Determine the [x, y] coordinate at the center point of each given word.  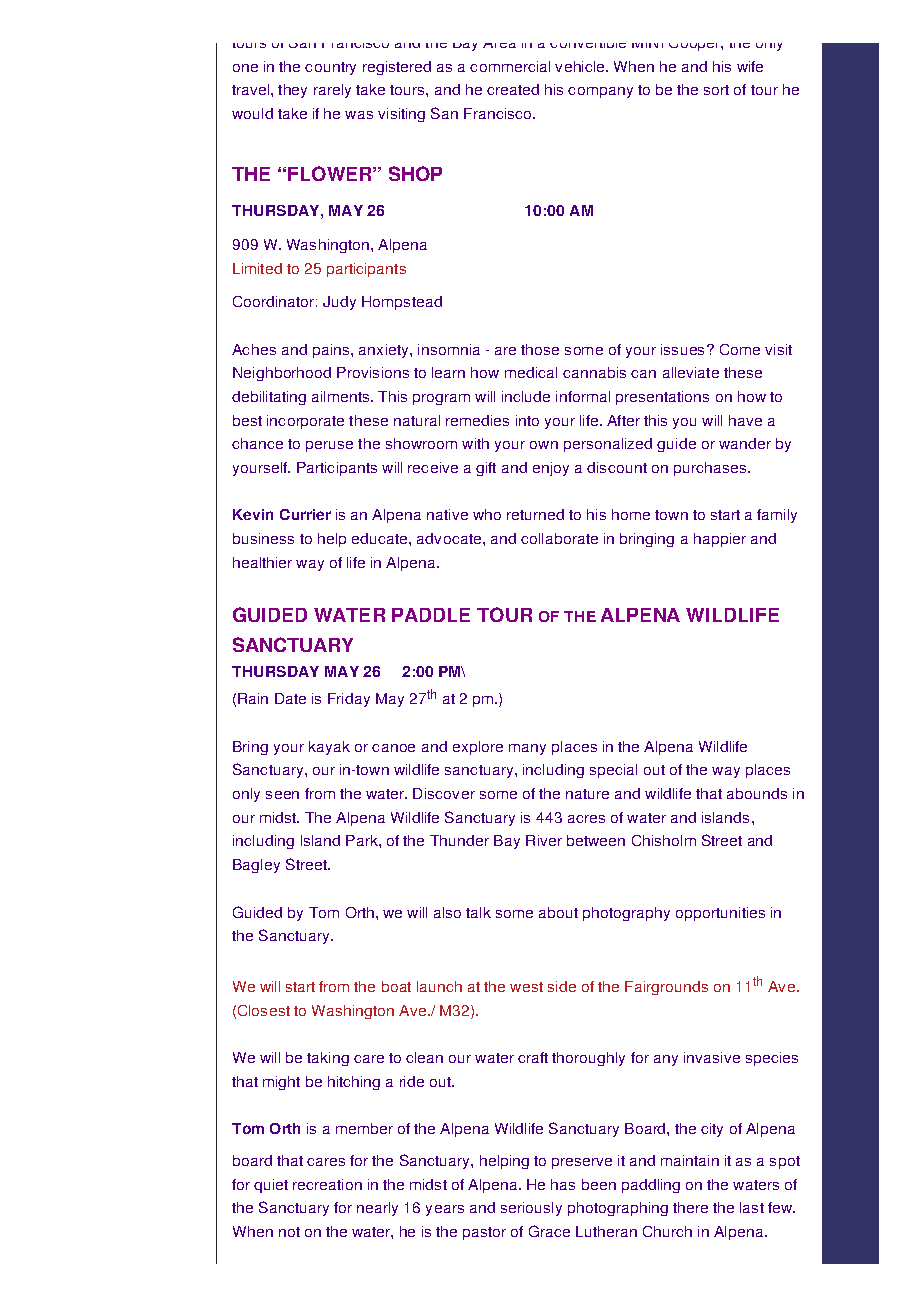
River [544, 840]
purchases [711, 469]
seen [282, 795]
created [513, 89]
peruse [329, 446]
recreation [327, 1184]
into [527, 420]
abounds [757, 793]
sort [716, 90]
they [292, 91]
